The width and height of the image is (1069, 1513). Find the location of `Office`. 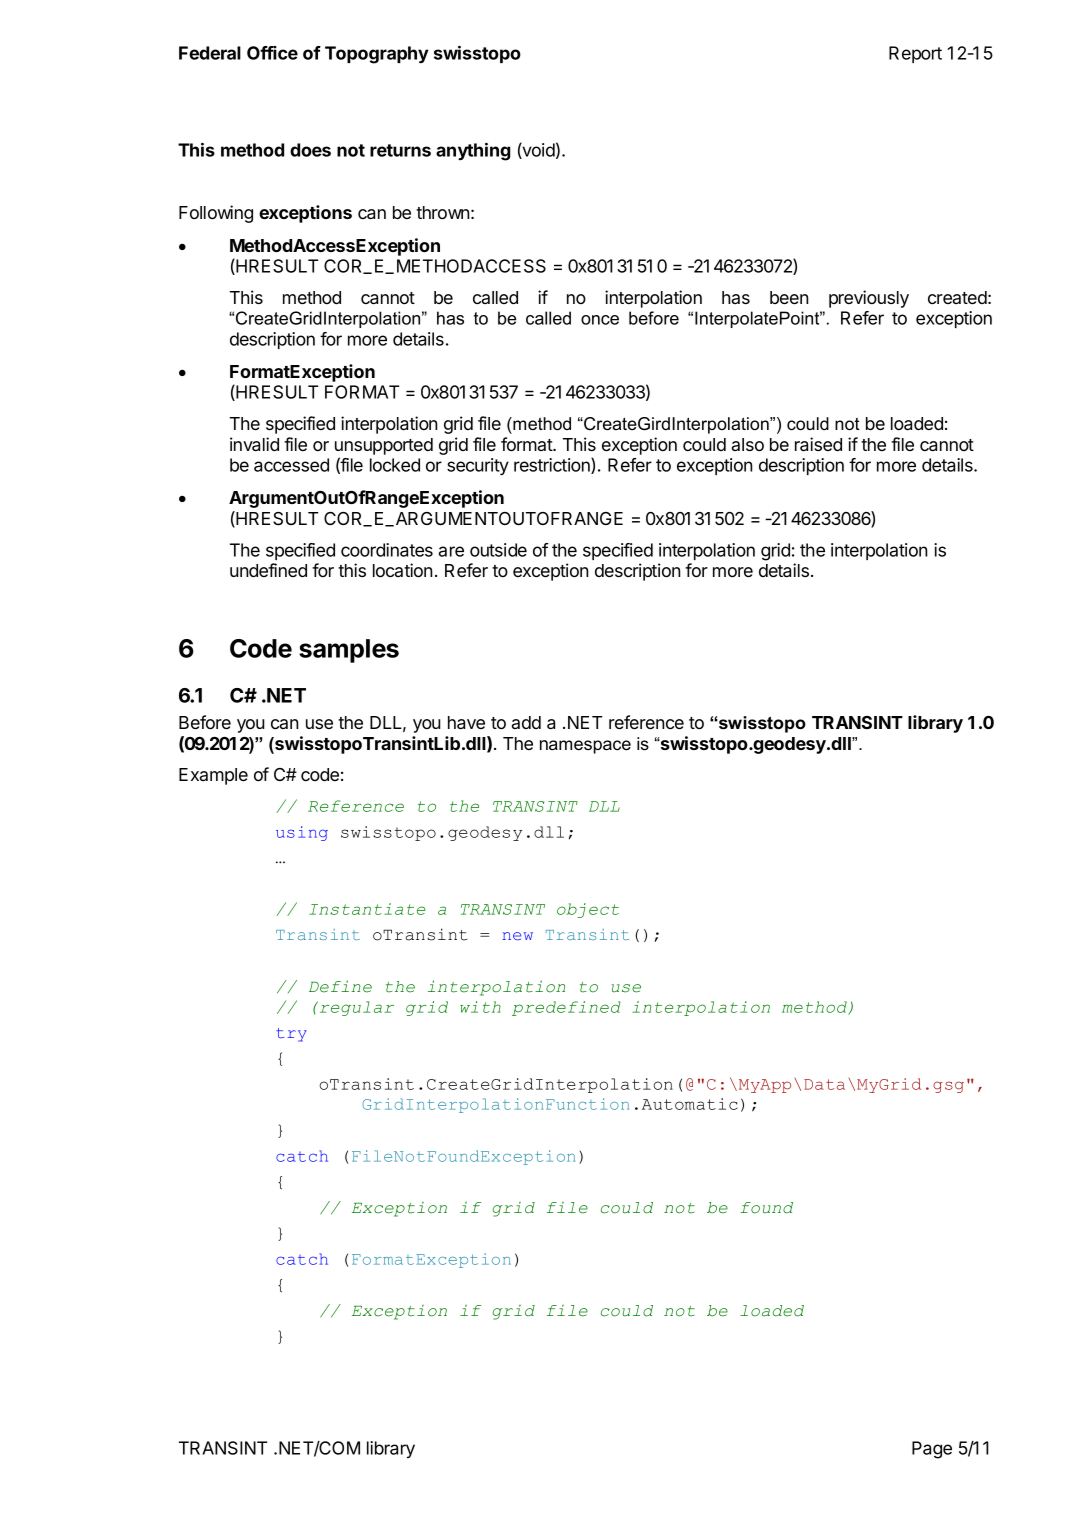

Office is located at coordinates (272, 53).
